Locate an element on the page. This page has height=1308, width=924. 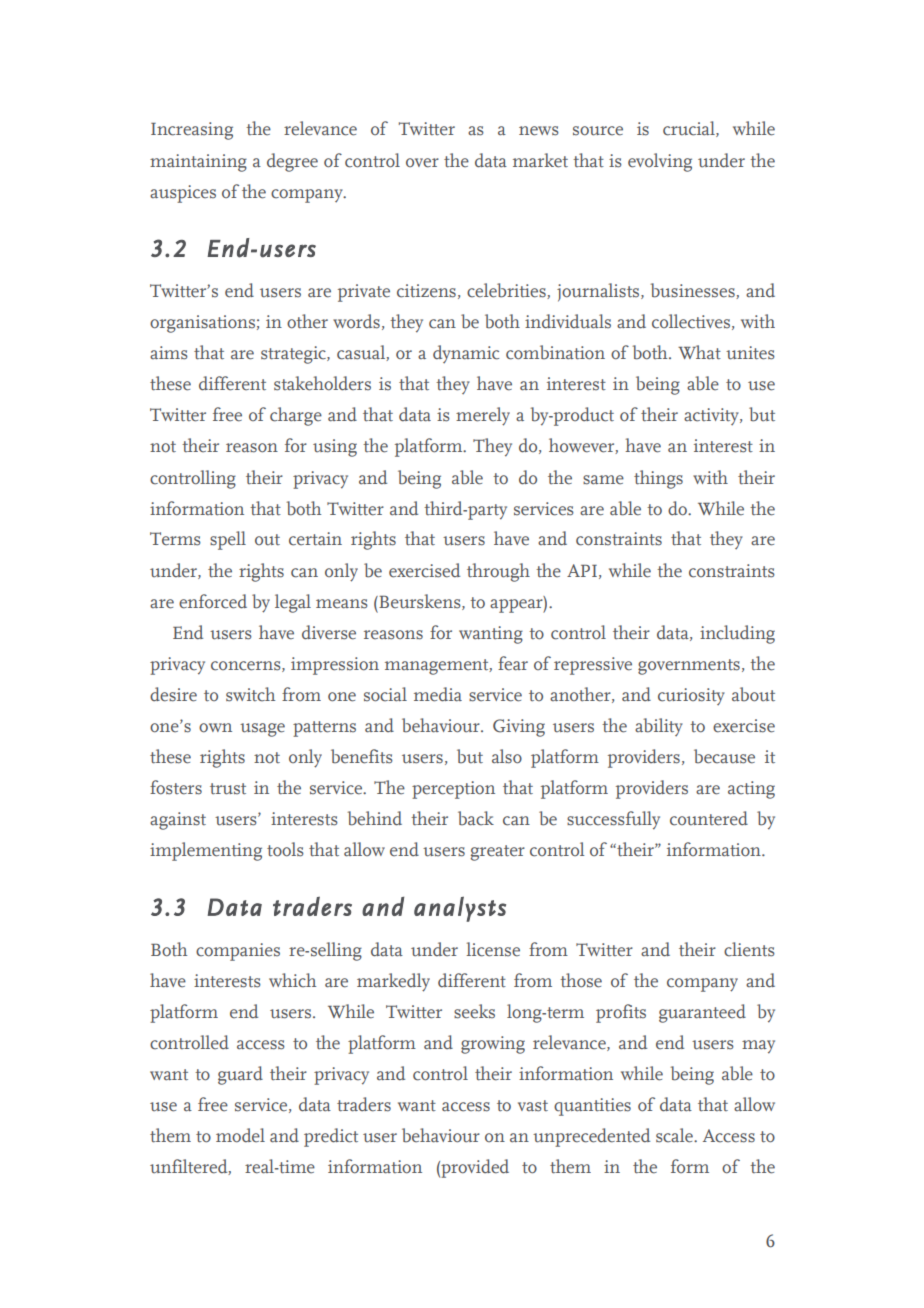
evolving is located at coordinates (660, 162).
